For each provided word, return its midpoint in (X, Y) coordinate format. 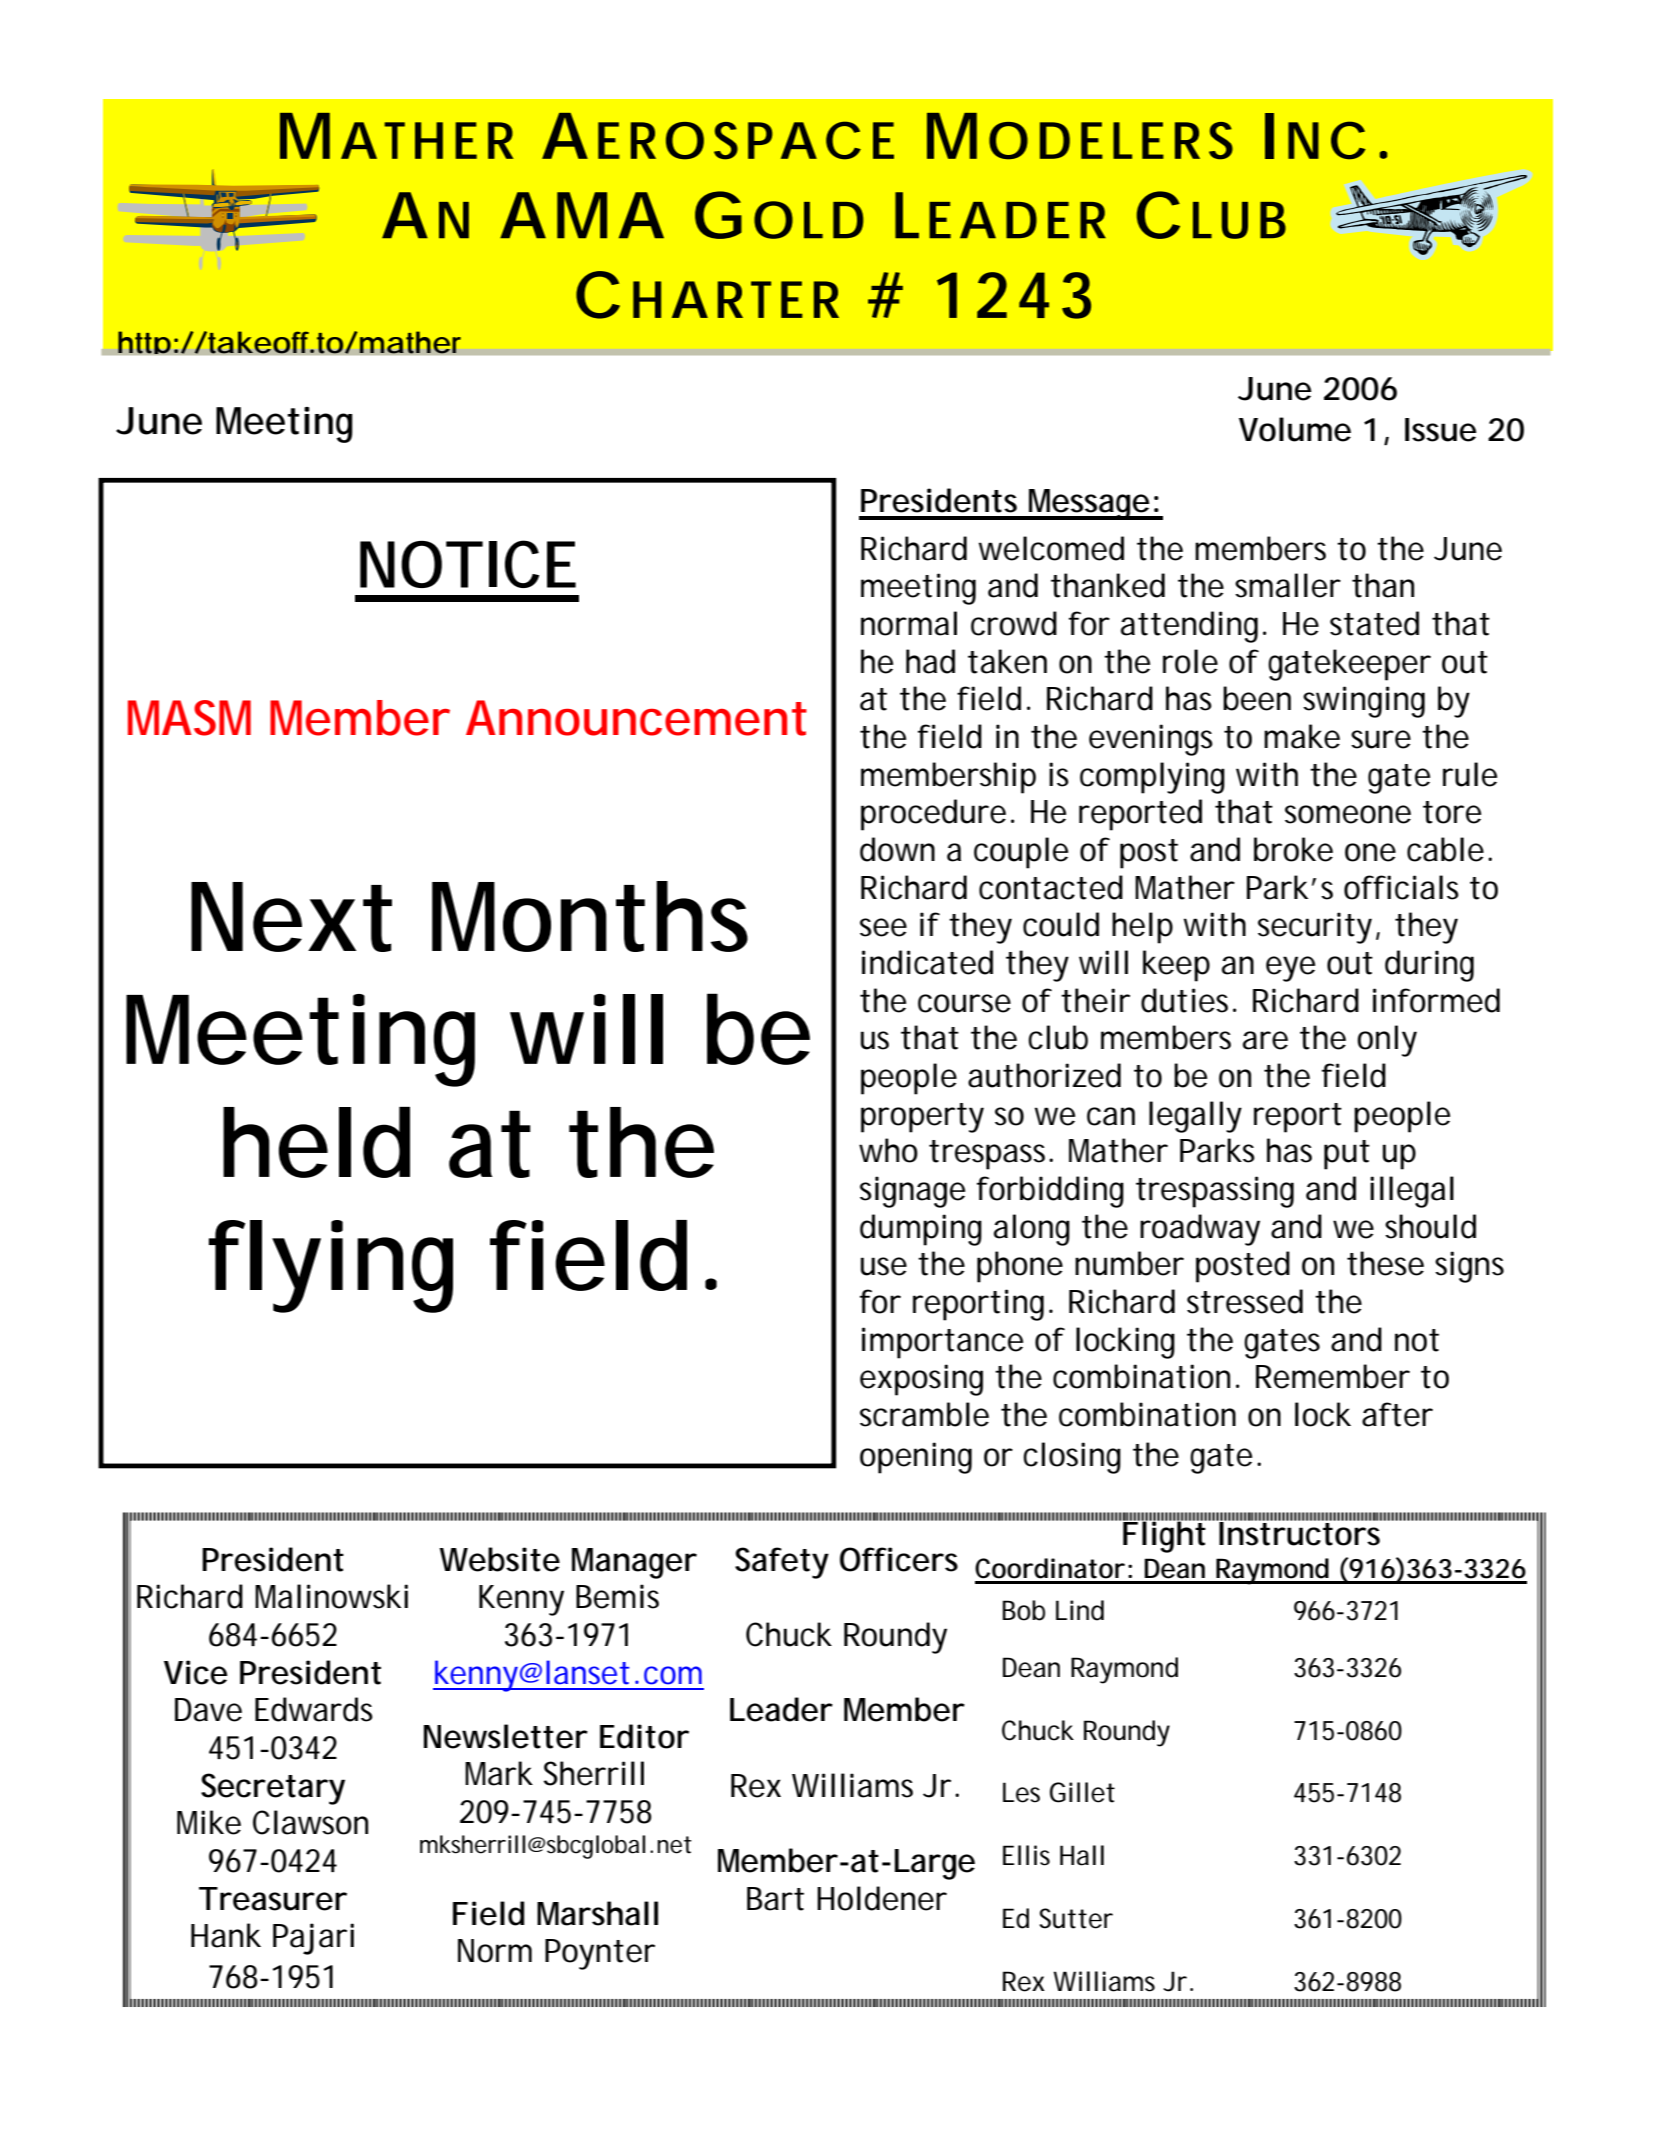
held (316, 1142)
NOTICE (468, 564)
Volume (1295, 429)
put (1347, 1155)
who (888, 1150)
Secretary (273, 1789)
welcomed (1051, 548)
